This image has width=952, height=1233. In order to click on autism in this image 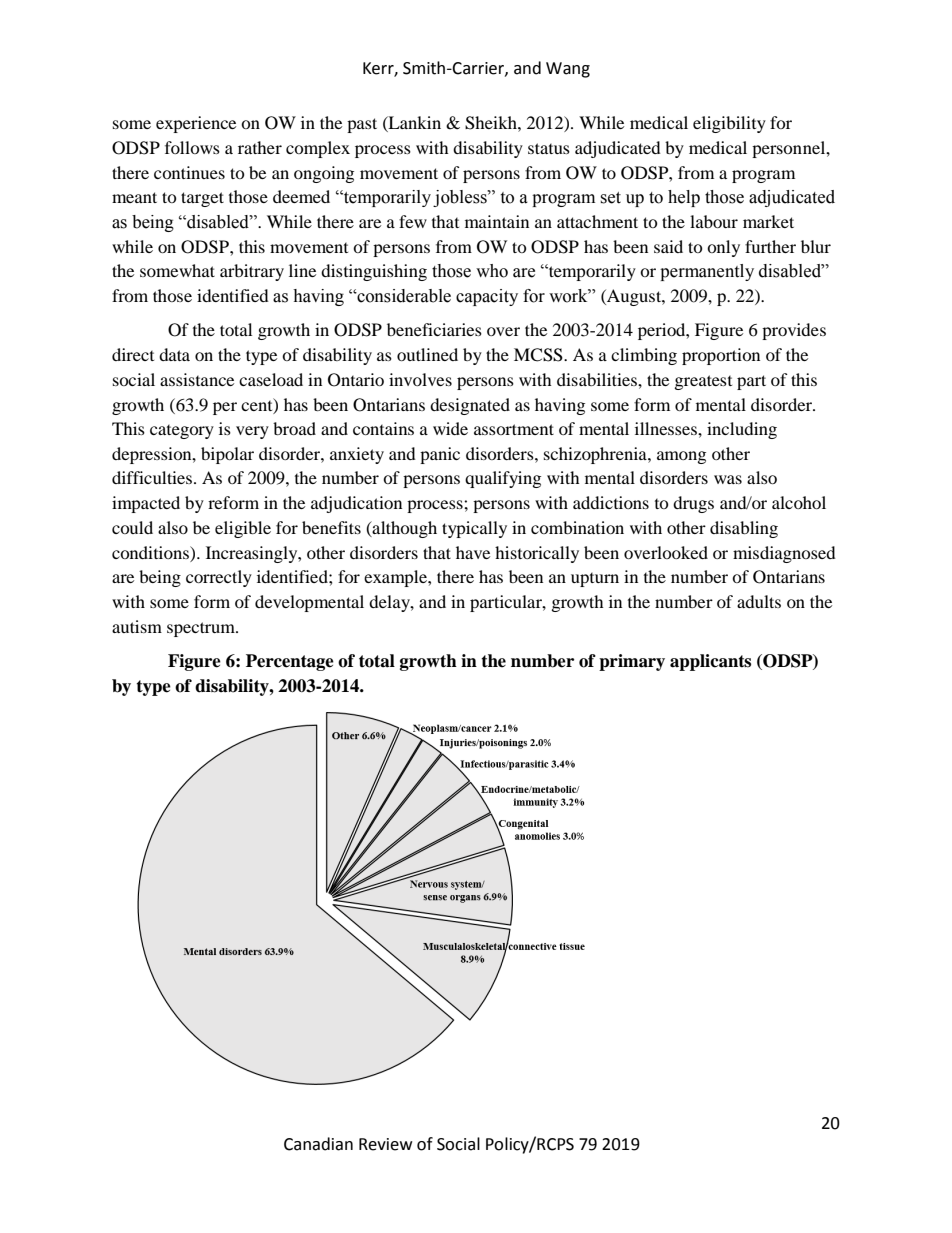, I will do `click(137, 626)`.
